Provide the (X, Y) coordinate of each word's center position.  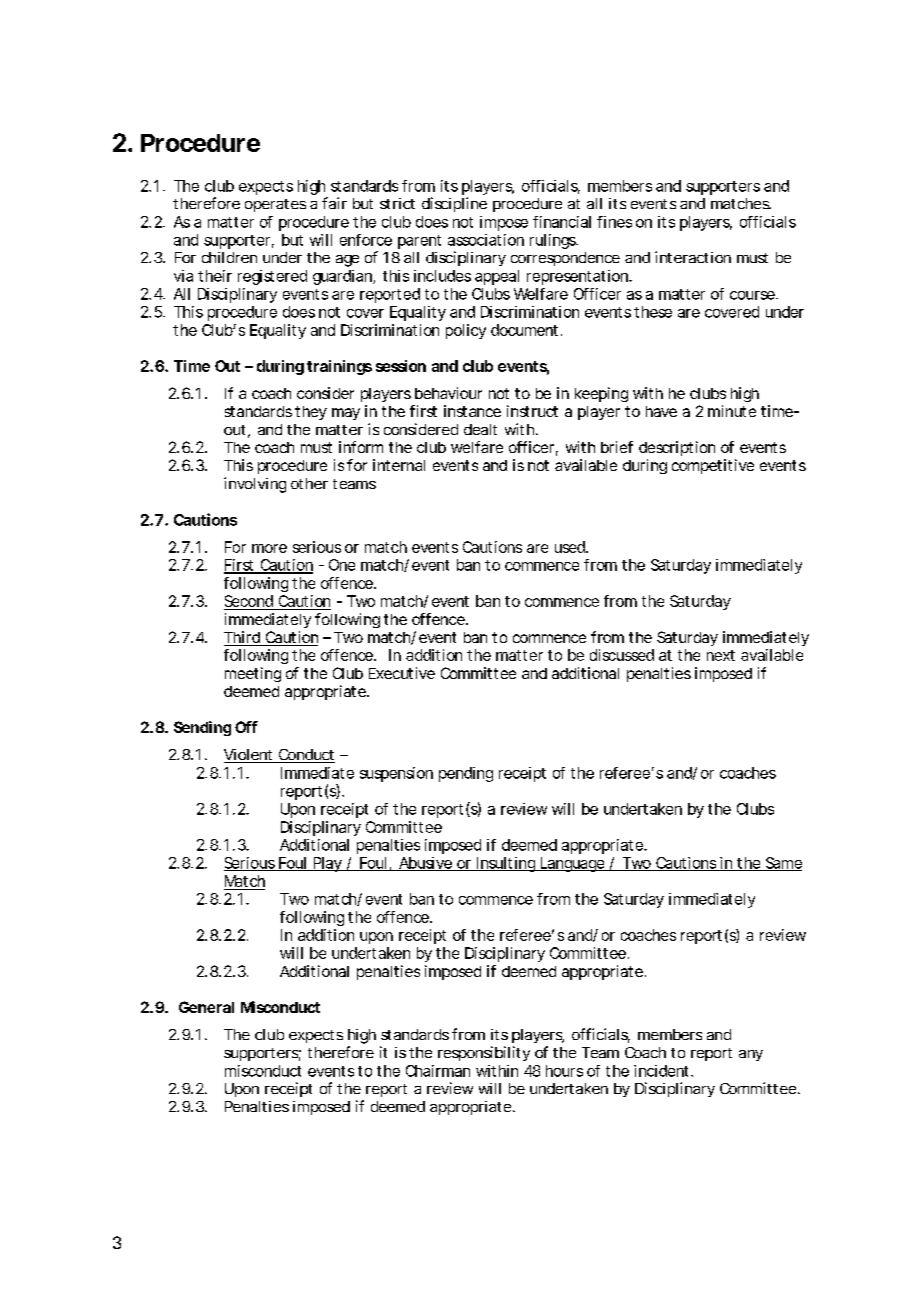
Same (782, 864)
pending (466, 774)
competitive (713, 466)
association (486, 240)
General (206, 1007)
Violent (249, 756)
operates (275, 205)
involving (255, 485)
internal (399, 465)
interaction (693, 257)
